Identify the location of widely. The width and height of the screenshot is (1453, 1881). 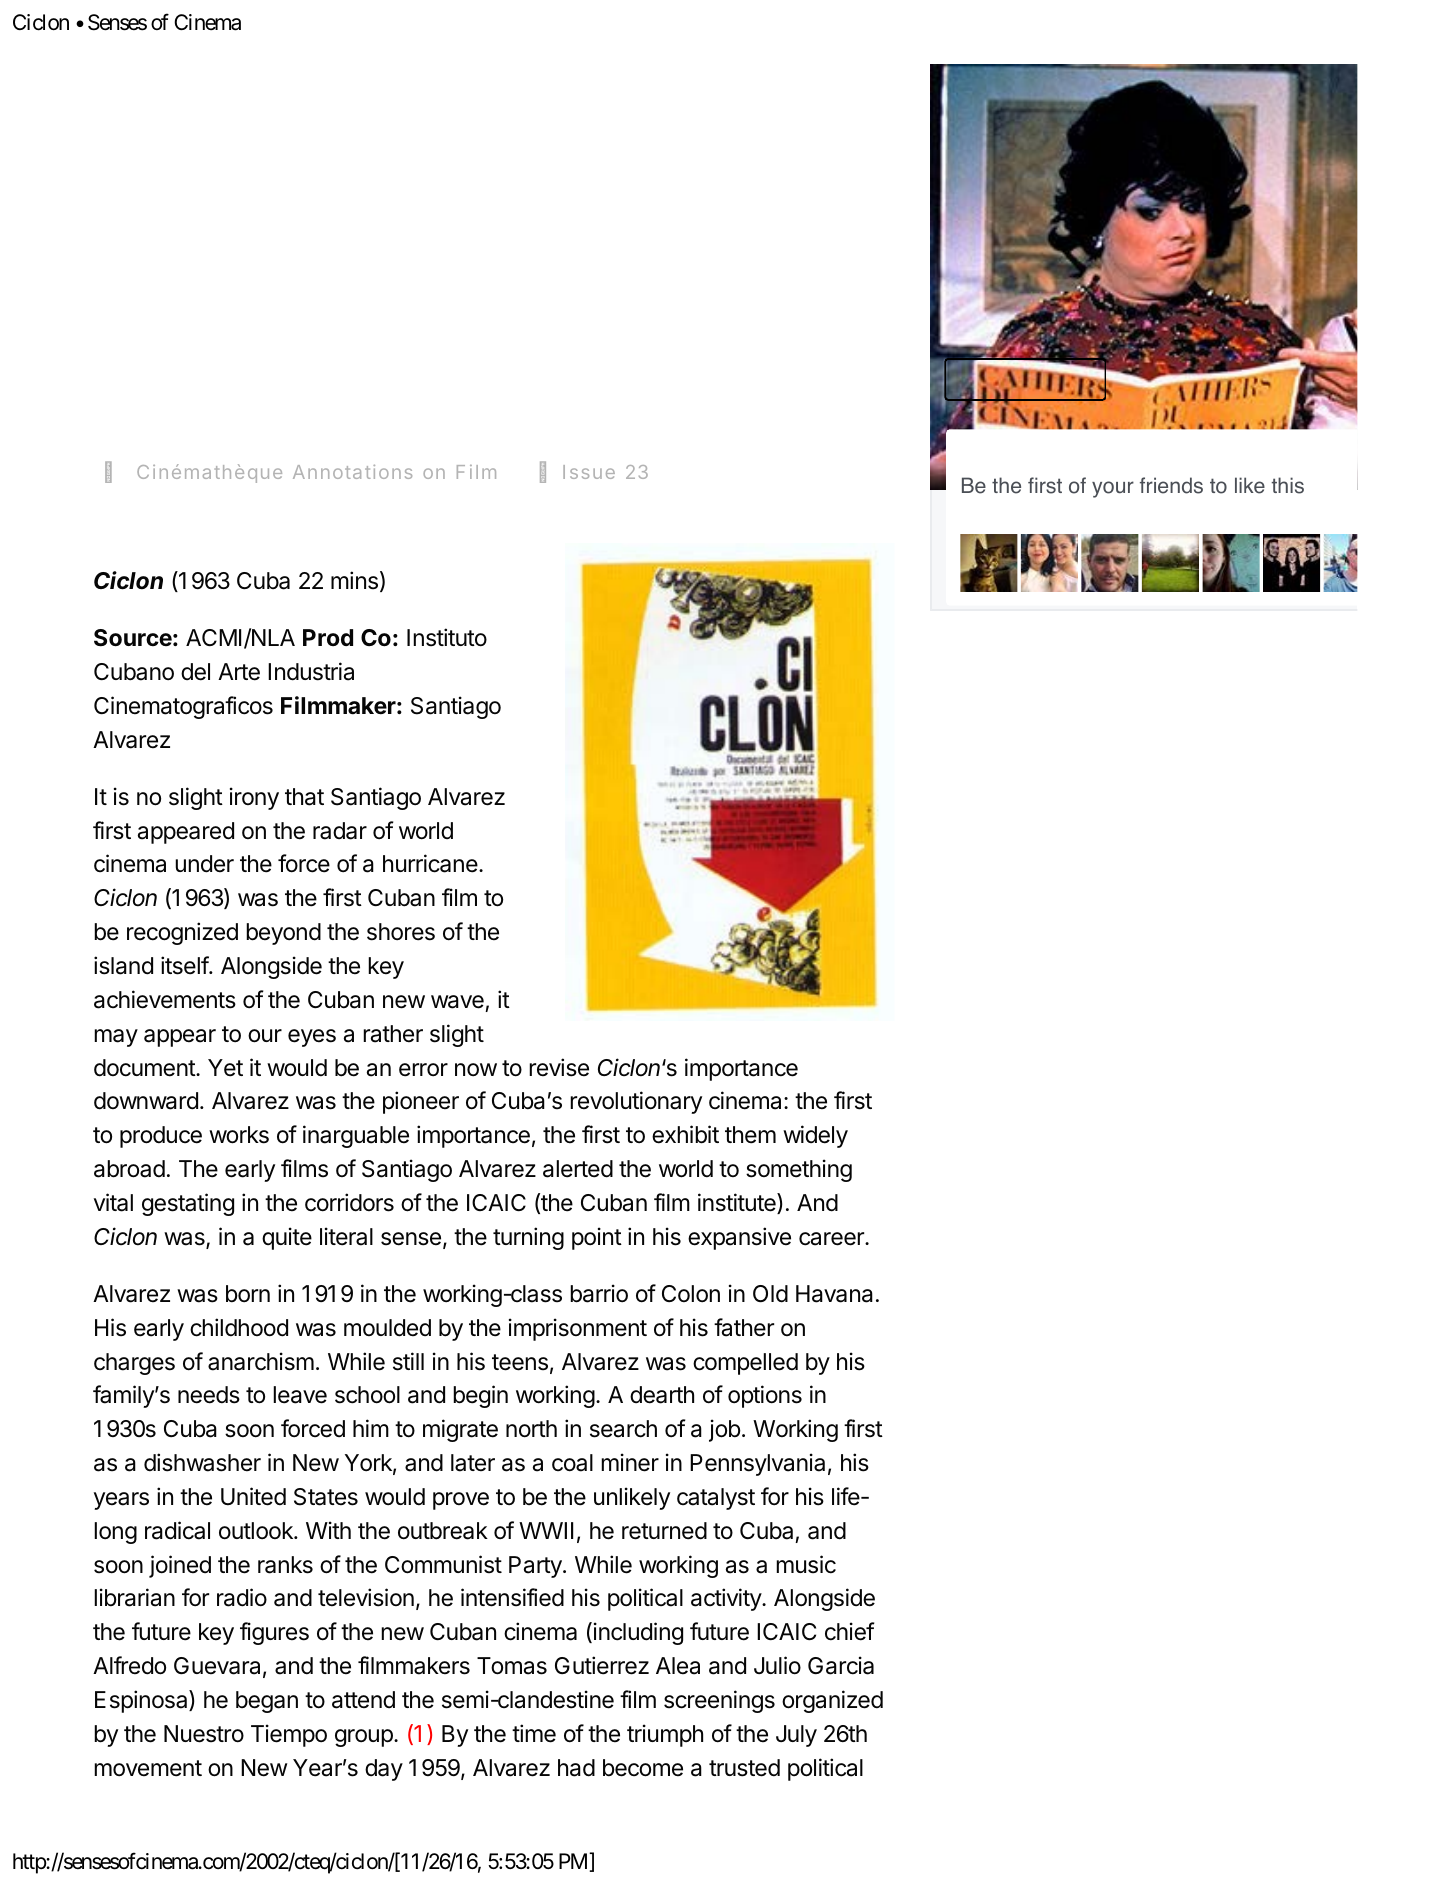
(815, 1136).
